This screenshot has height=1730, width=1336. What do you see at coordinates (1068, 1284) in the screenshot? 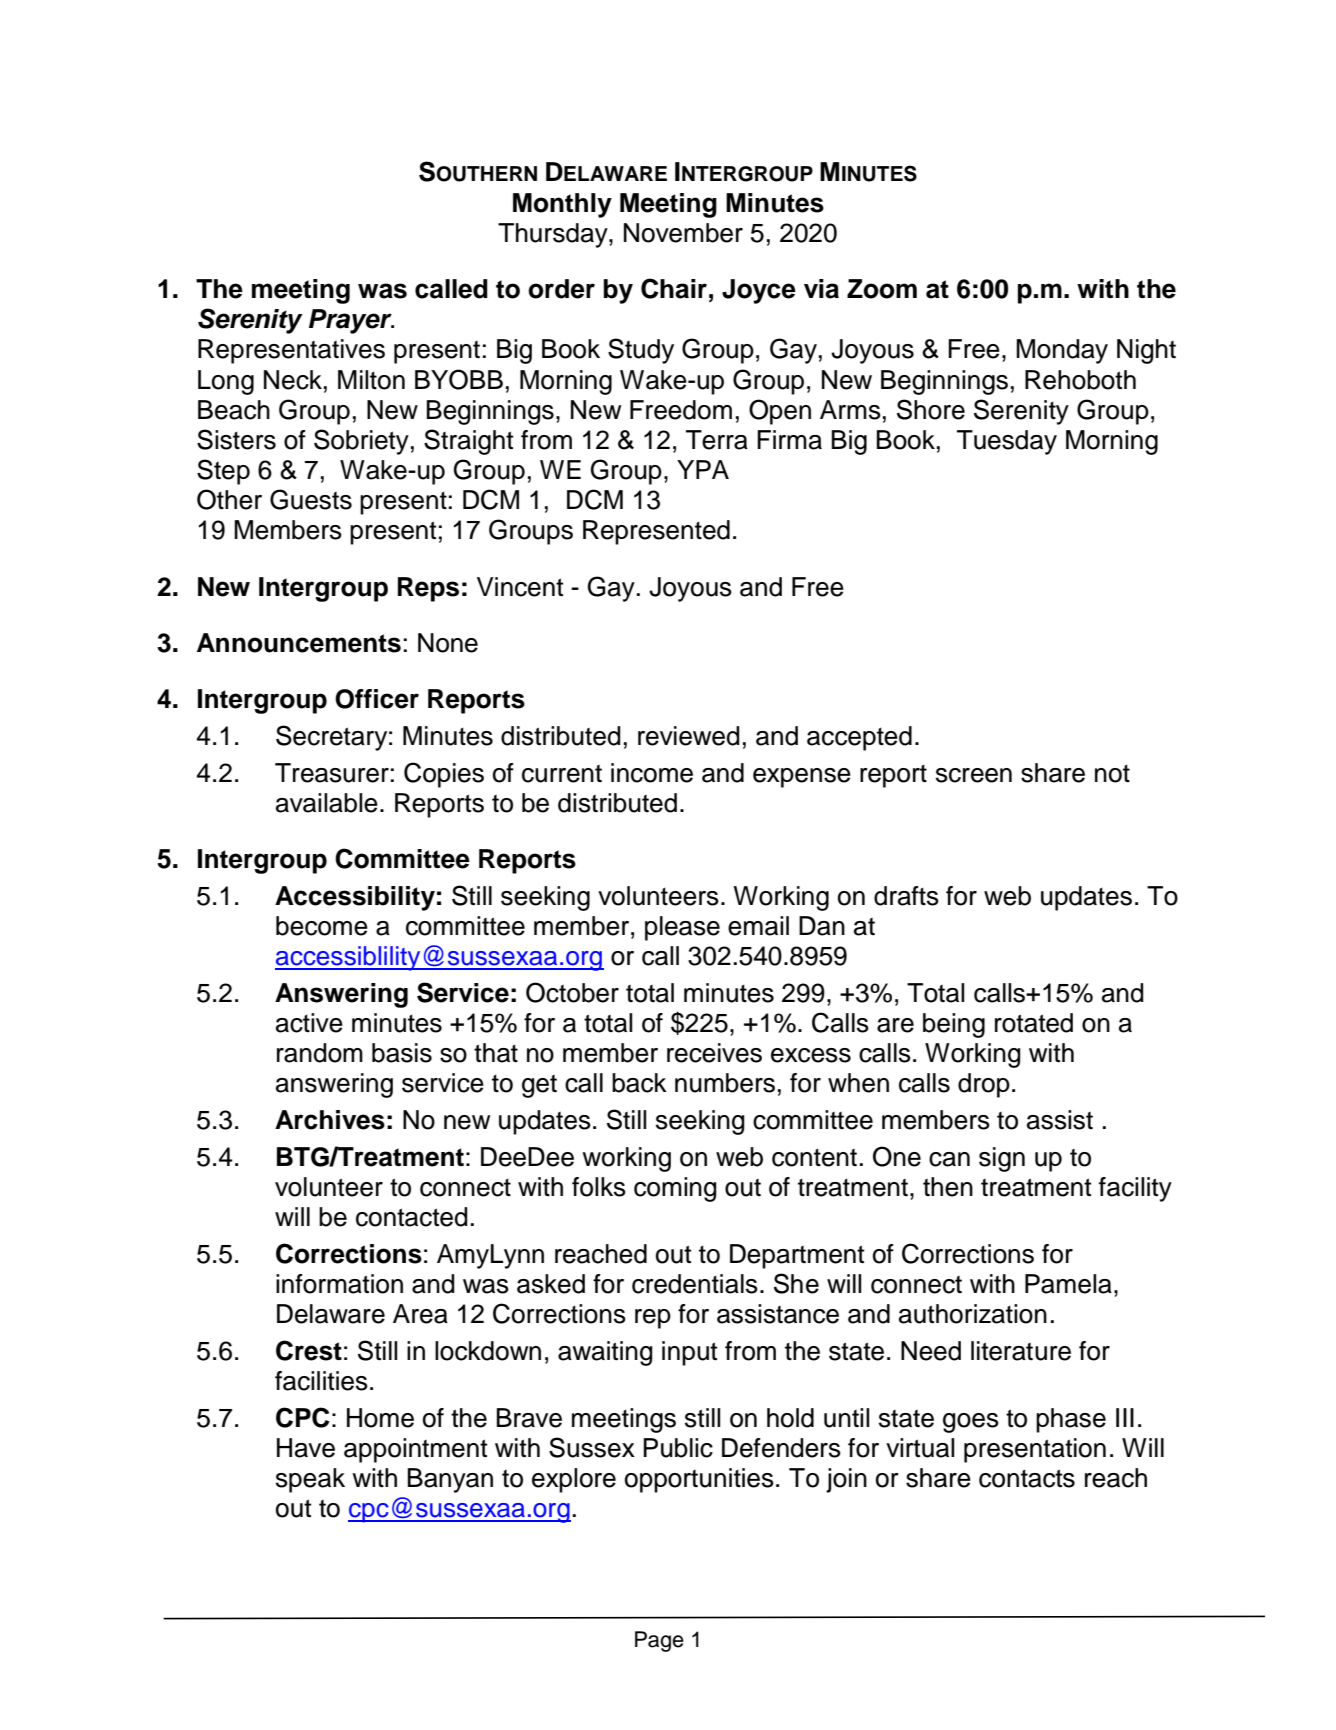
I see `Pamela` at bounding box center [1068, 1284].
